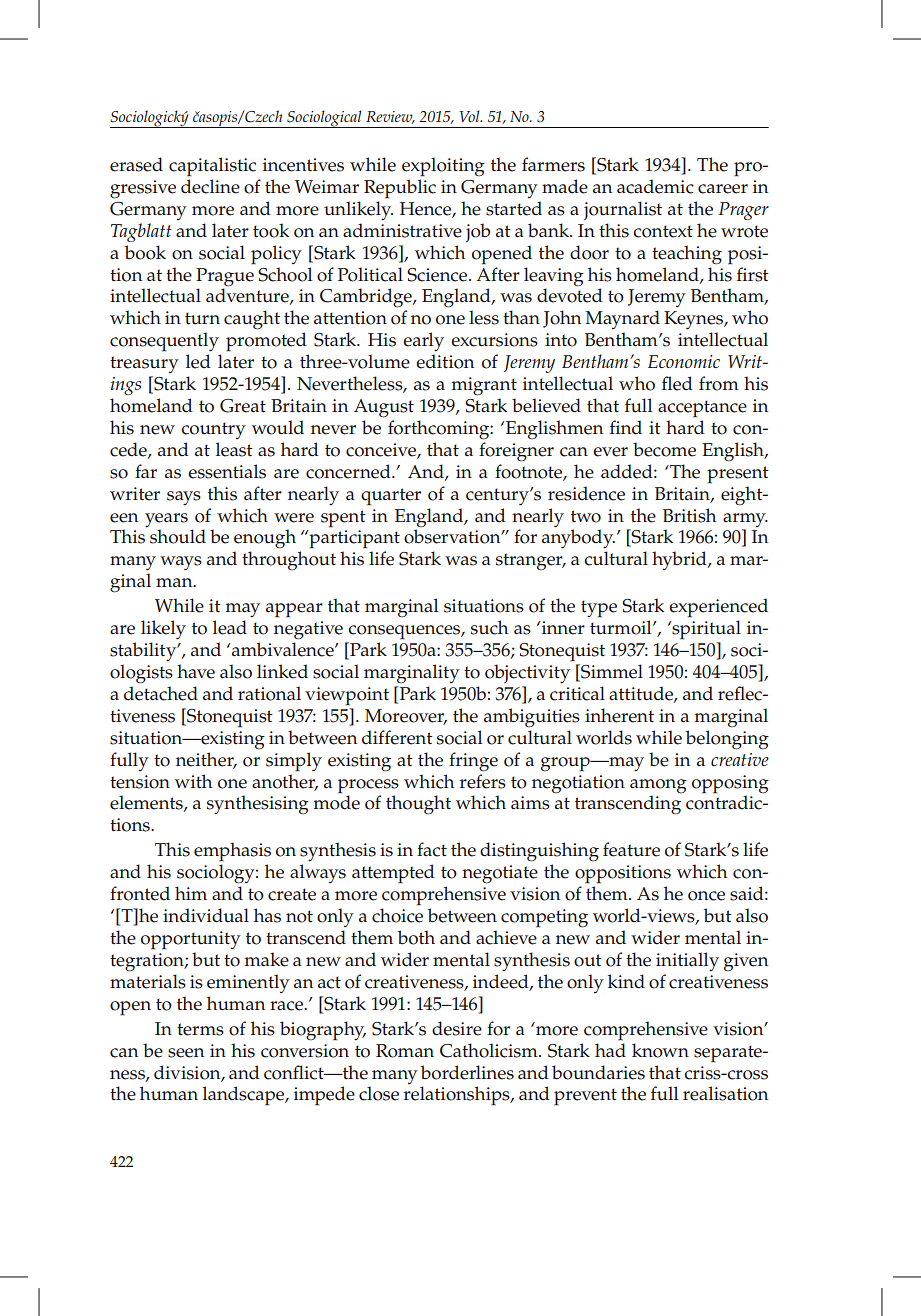 The image size is (921, 1316). What do you see at coordinates (212, 167) in the document?
I see `capitalistic` at bounding box center [212, 167].
